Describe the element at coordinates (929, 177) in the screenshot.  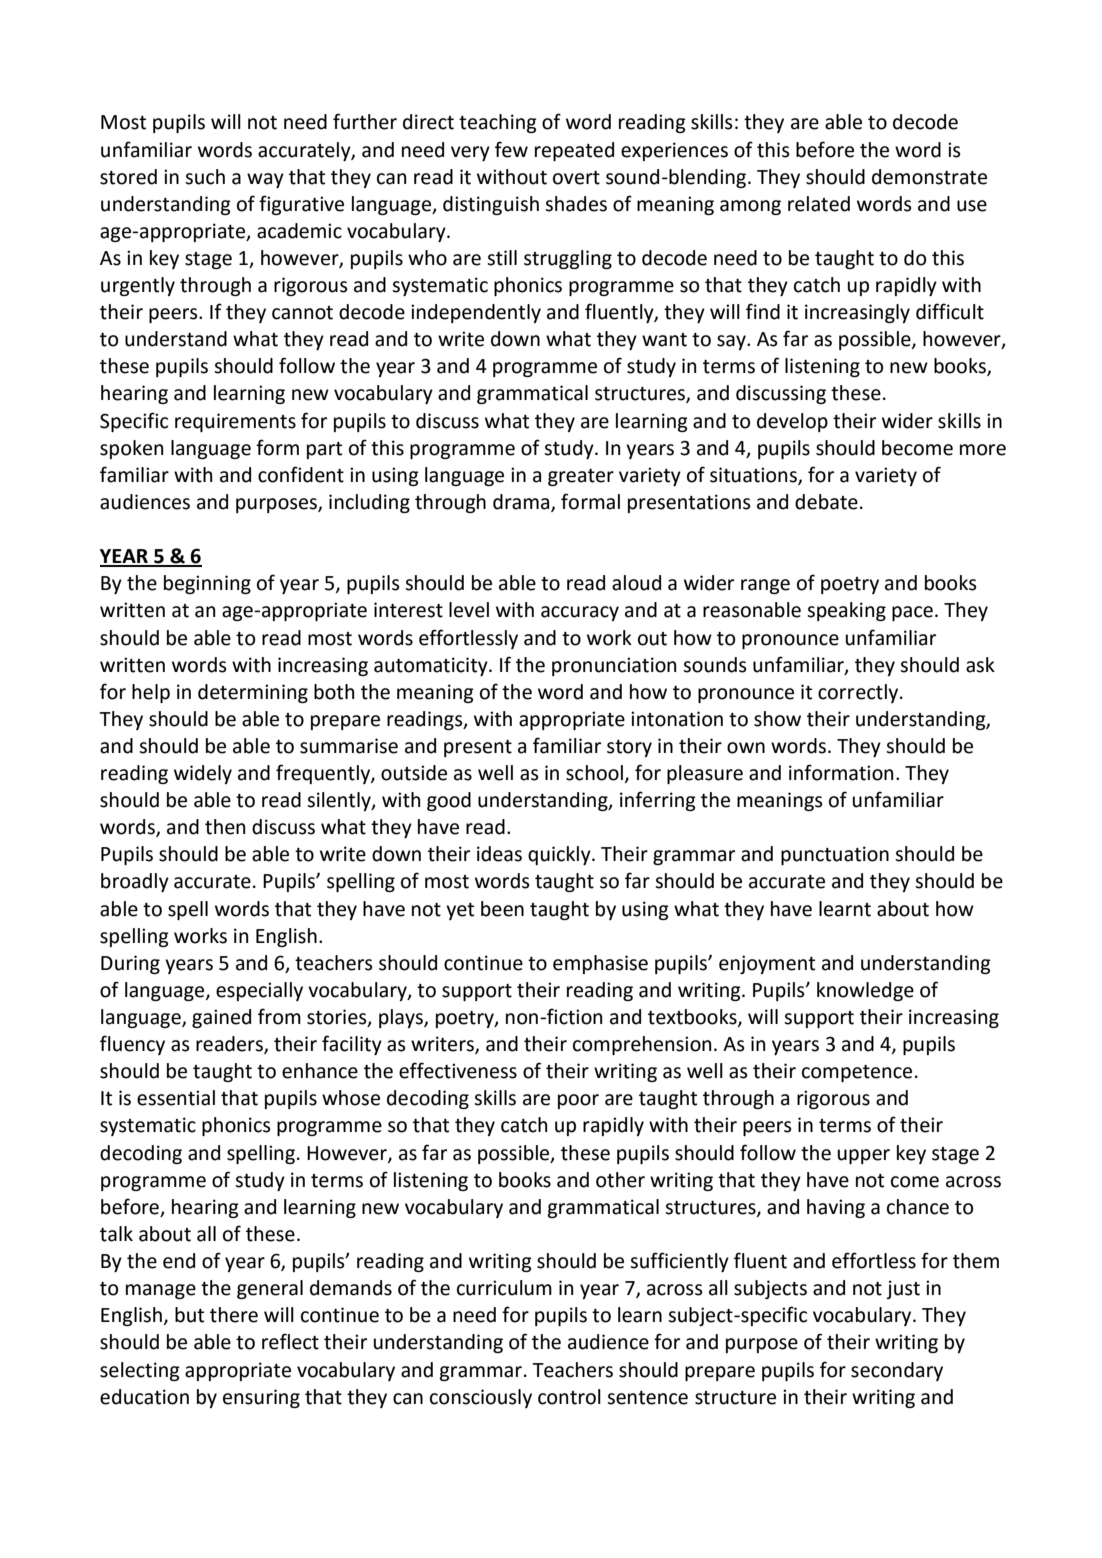
I see `demonstrate` at that location.
